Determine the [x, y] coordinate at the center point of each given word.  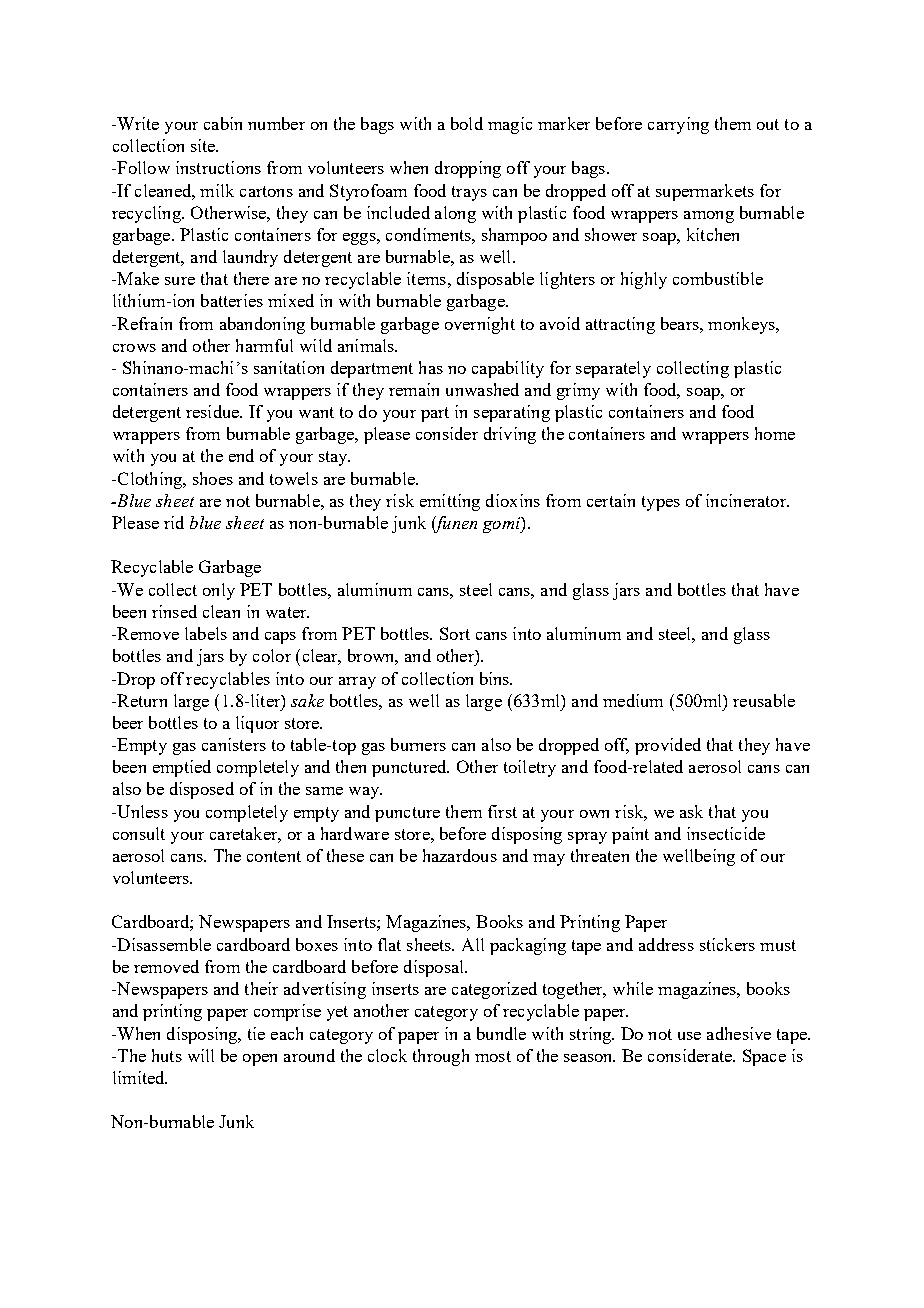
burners [418, 744]
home [775, 433]
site [204, 145]
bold [467, 123]
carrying [678, 125]
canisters [234, 744]
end [241, 455]
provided [668, 746]
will [201, 1055]
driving [510, 435]
